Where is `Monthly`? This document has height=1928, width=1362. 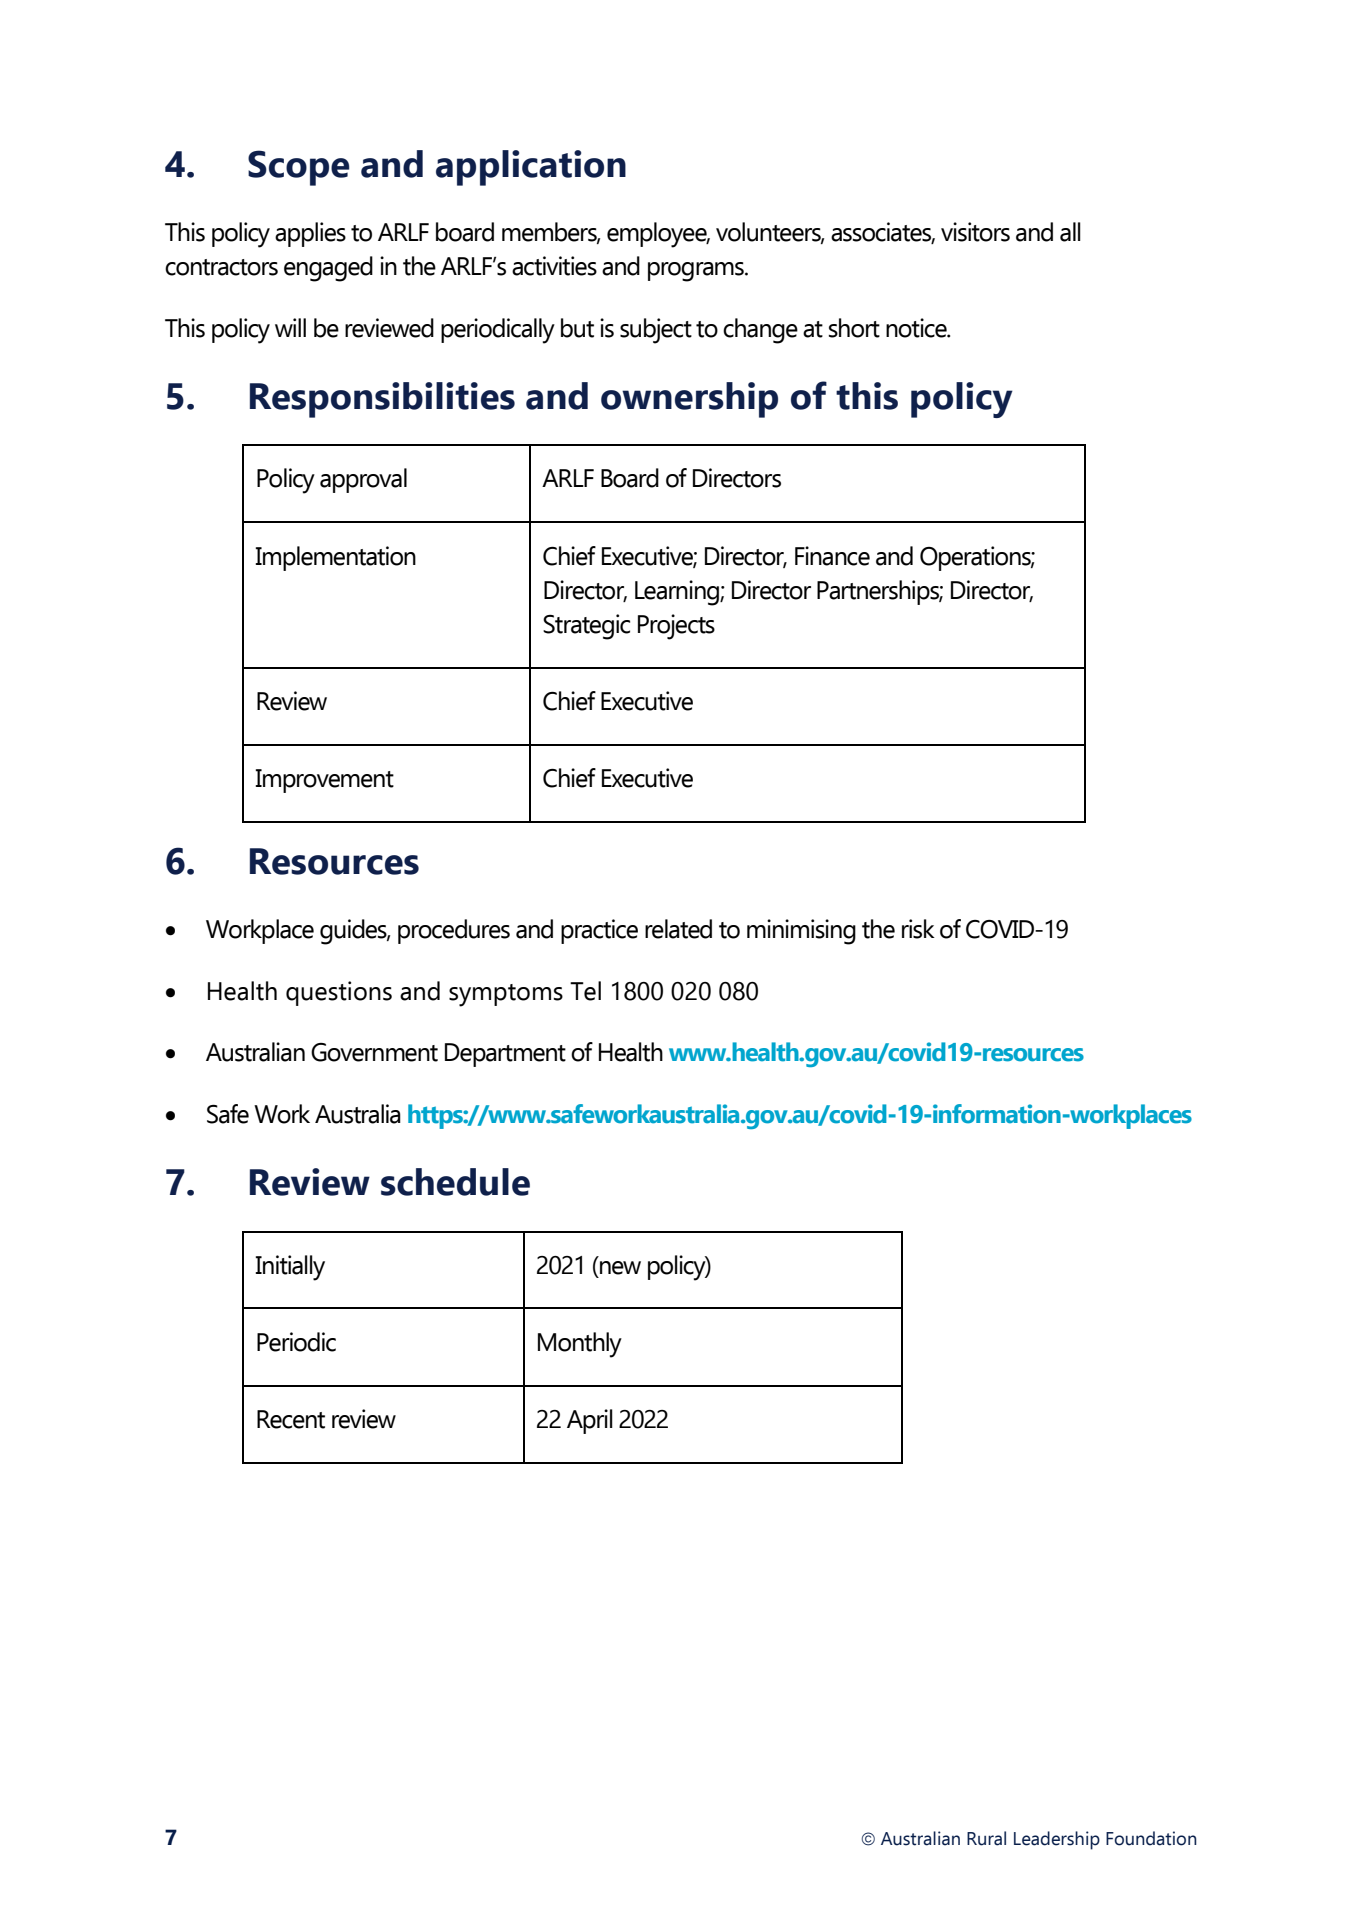 Monthly is located at coordinates (580, 1345).
